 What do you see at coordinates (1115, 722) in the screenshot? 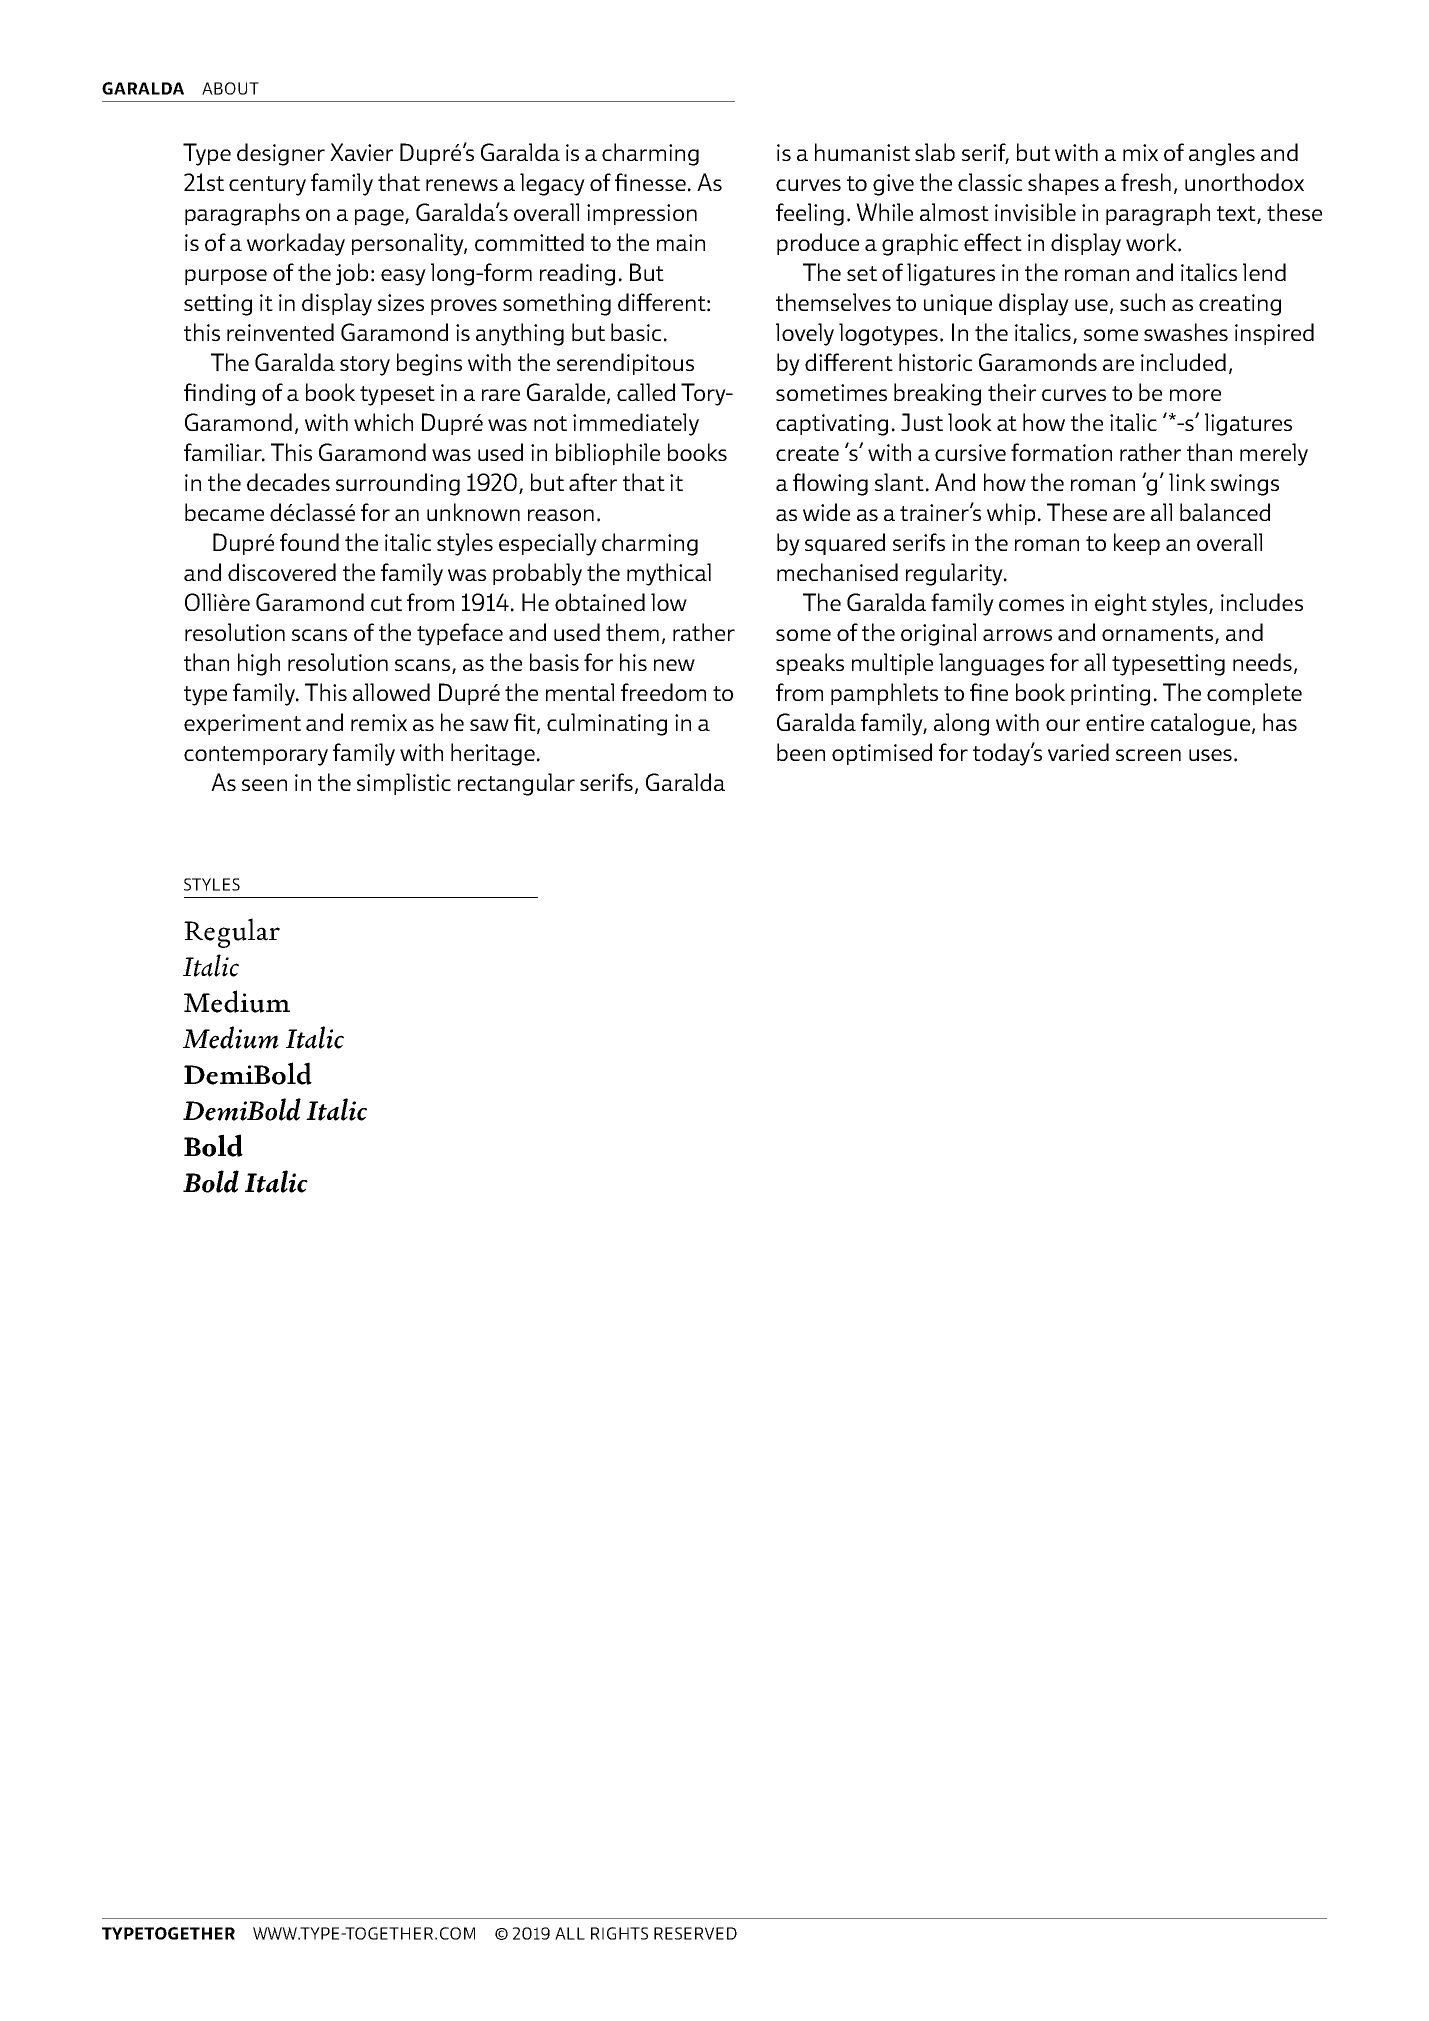
I see `entire` at bounding box center [1115, 722].
